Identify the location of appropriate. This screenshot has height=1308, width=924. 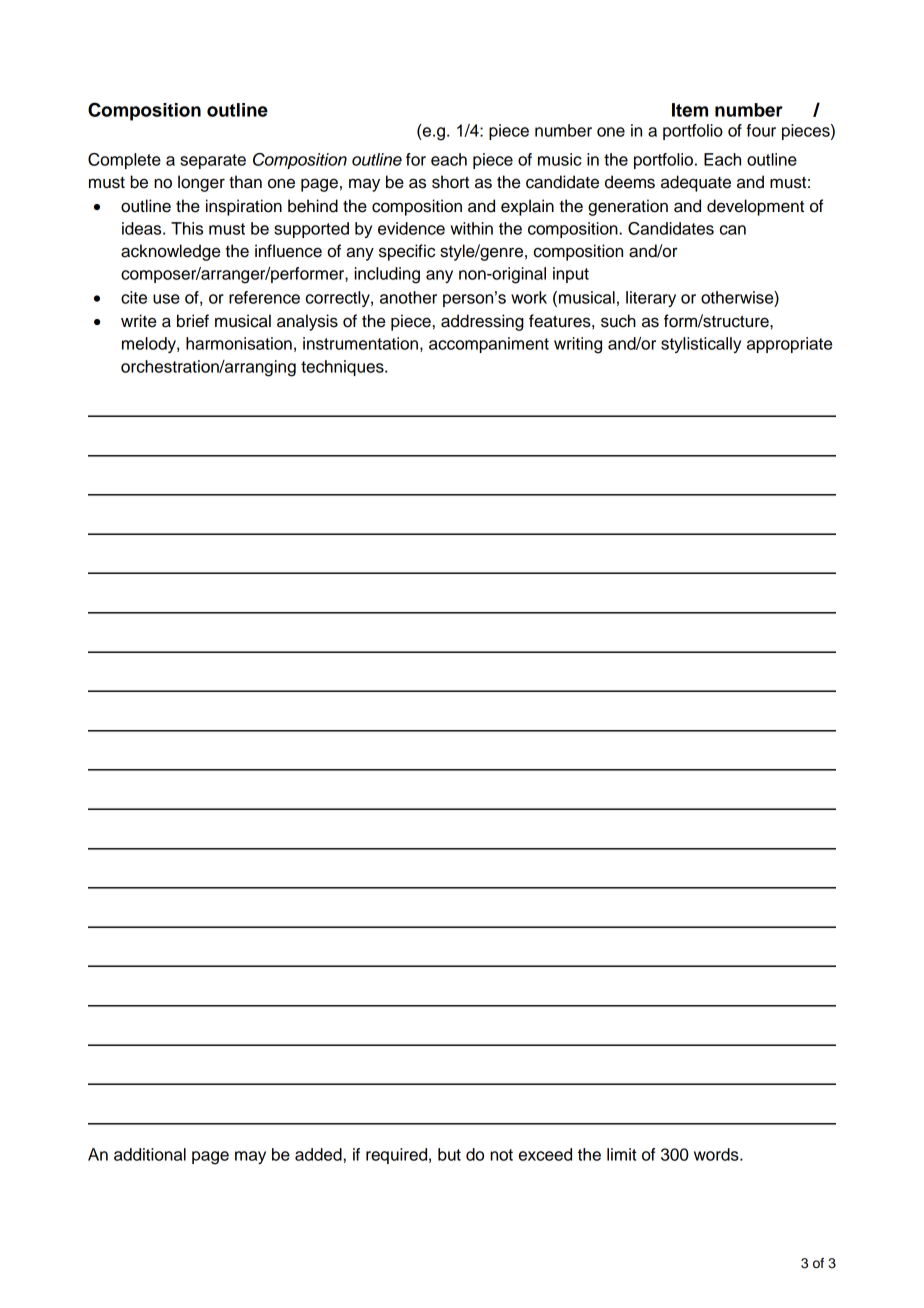
(789, 345).
